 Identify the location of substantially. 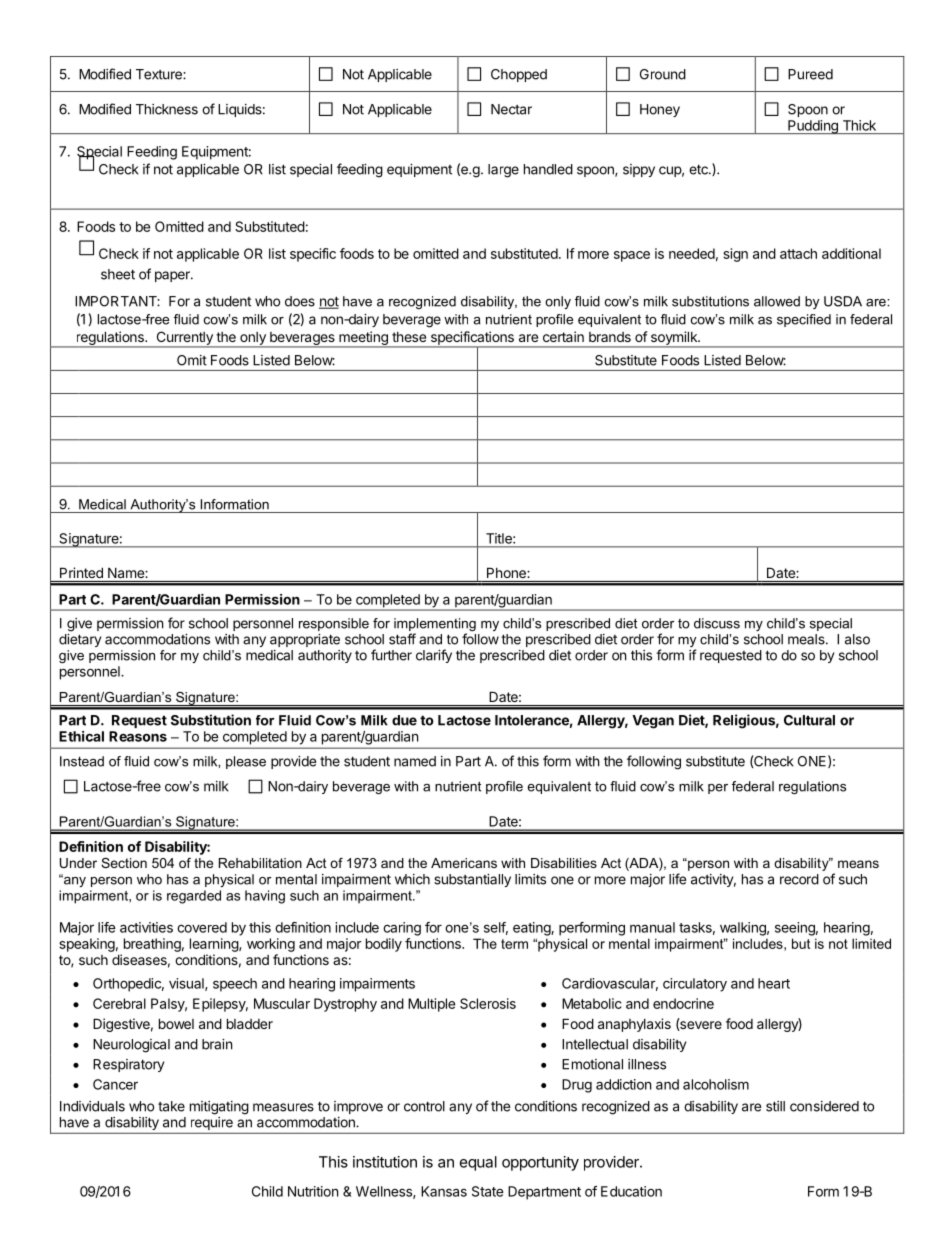
(472, 880).
